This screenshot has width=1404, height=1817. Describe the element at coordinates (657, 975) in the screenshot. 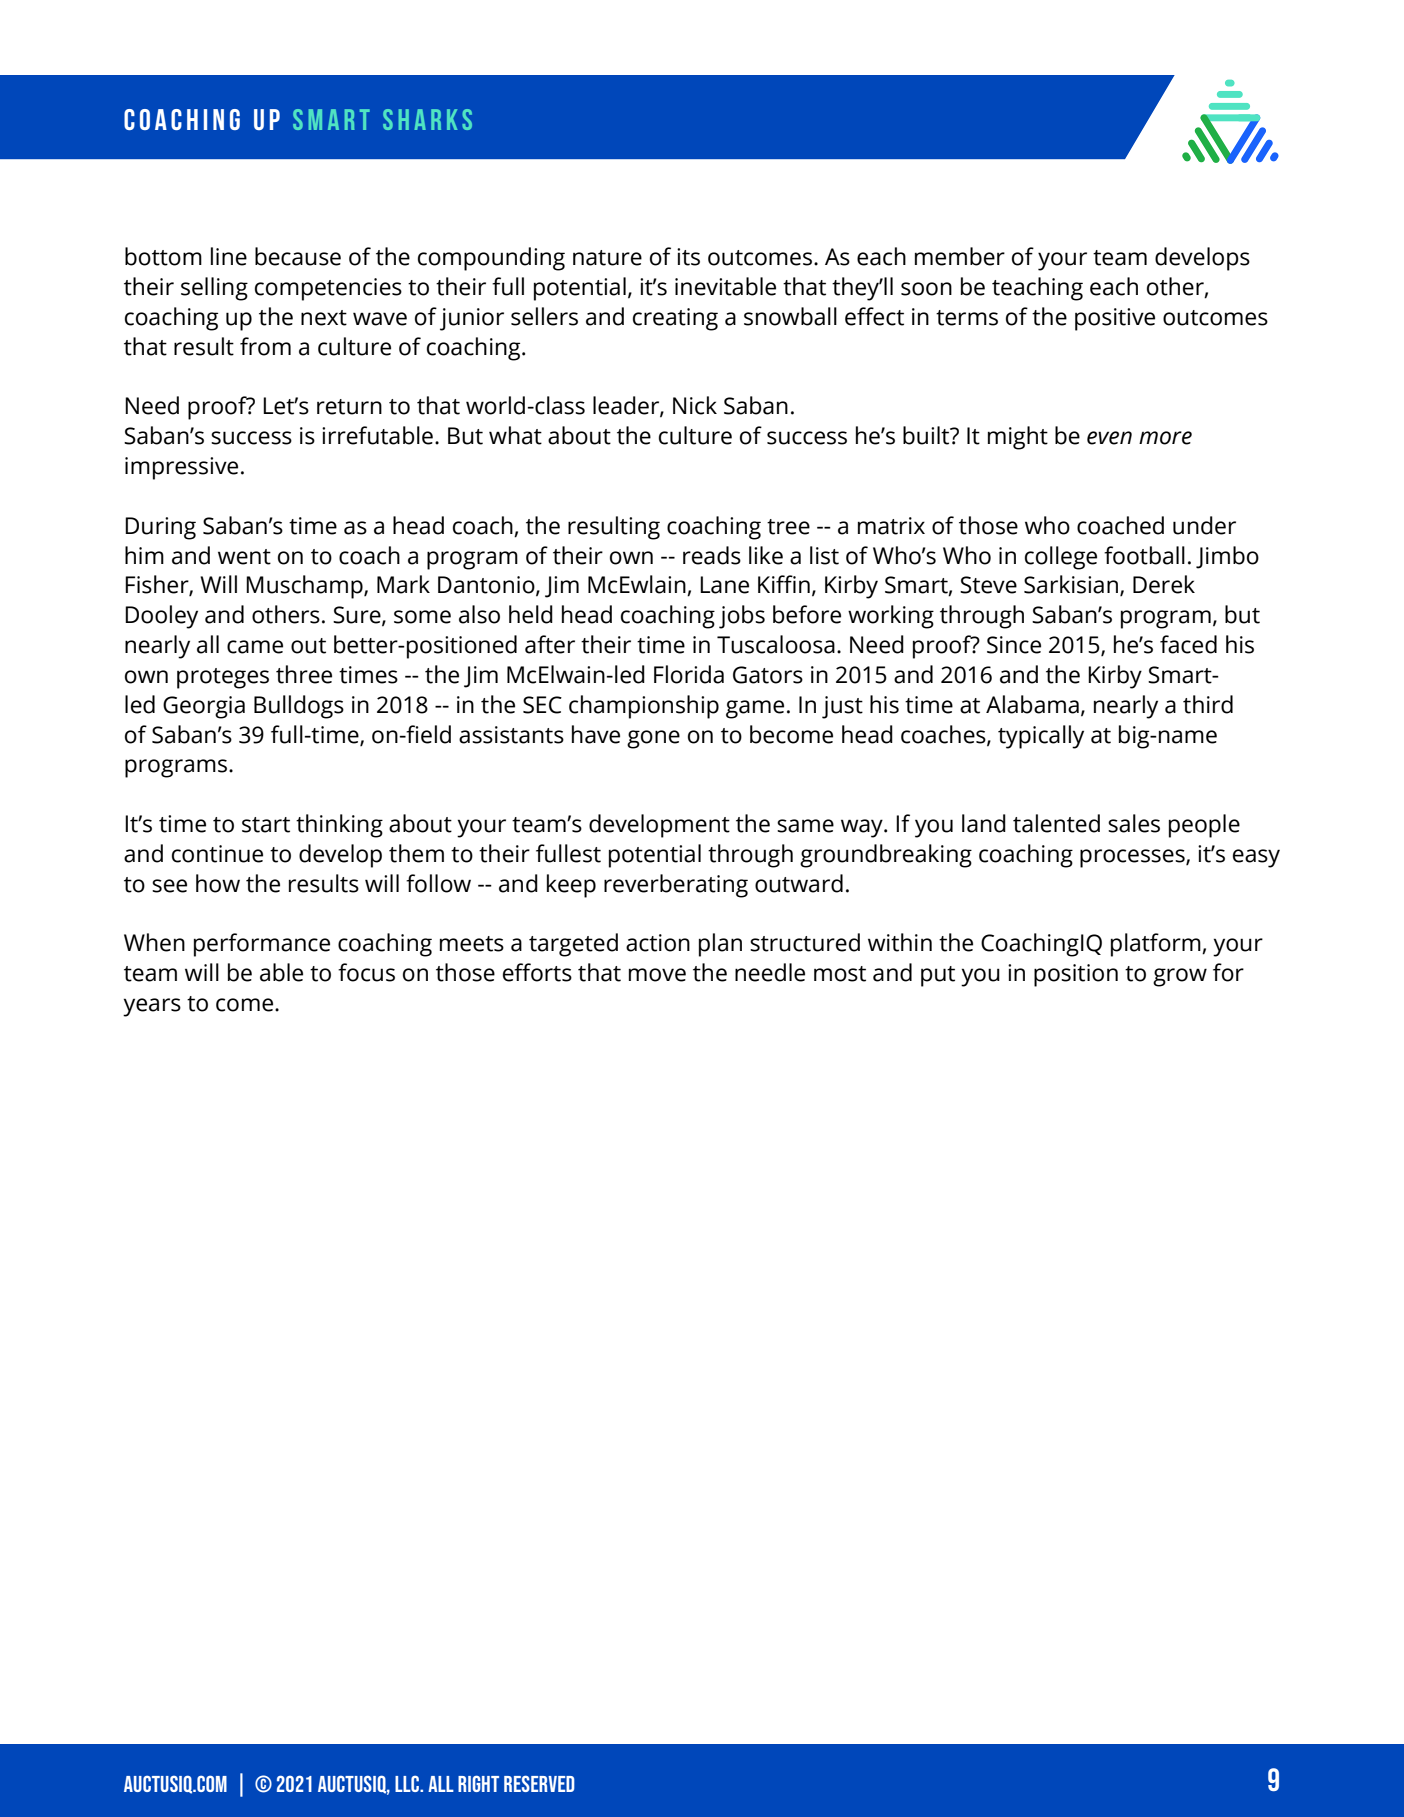

I see `move` at that location.
